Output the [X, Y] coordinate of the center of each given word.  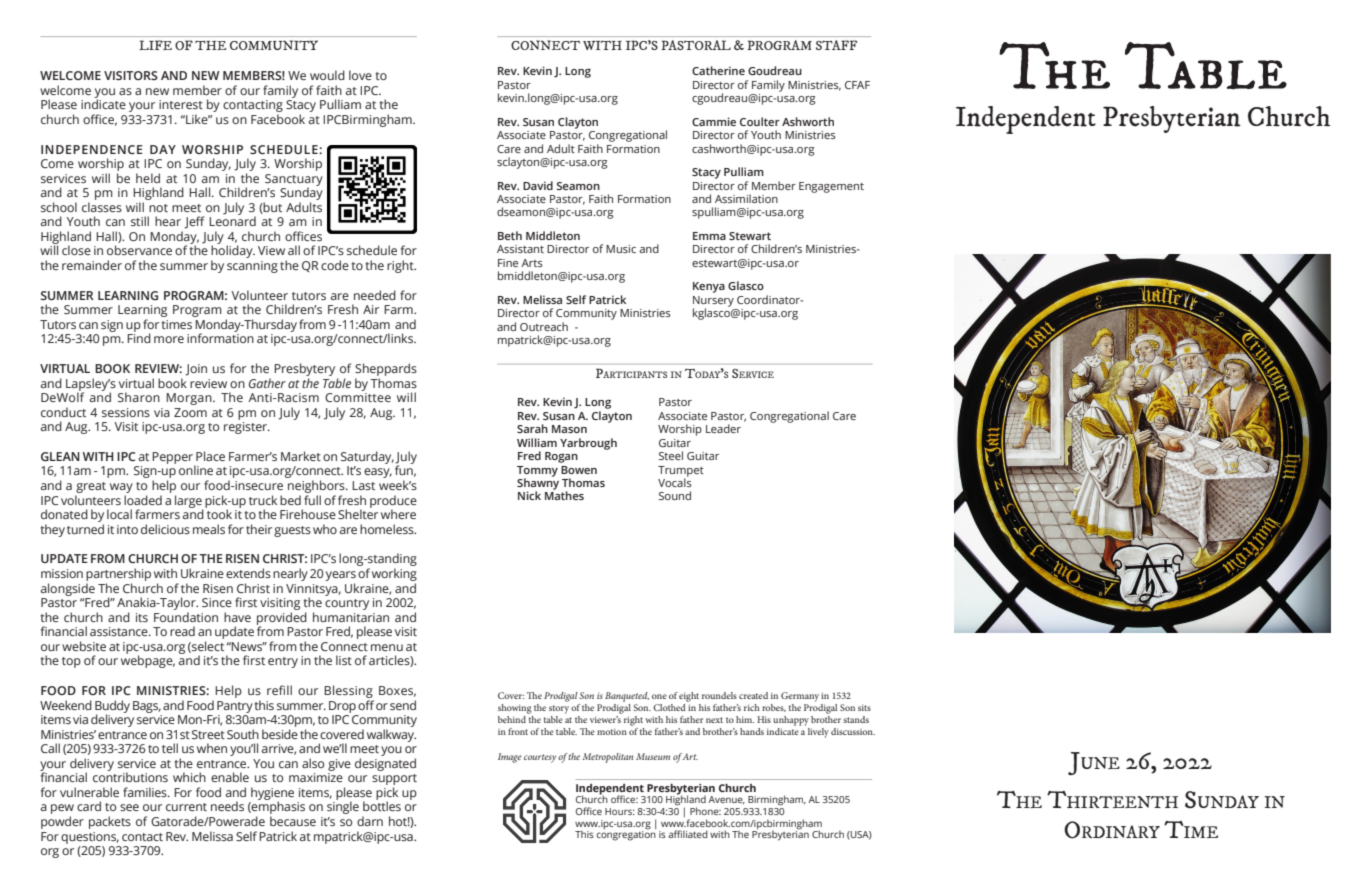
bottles [382, 806]
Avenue [726, 800]
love [360, 75]
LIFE [155, 45]
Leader [723, 428]
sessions [126, 412]
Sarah [532, 428]
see [129, 807]
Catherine [718, 70]
